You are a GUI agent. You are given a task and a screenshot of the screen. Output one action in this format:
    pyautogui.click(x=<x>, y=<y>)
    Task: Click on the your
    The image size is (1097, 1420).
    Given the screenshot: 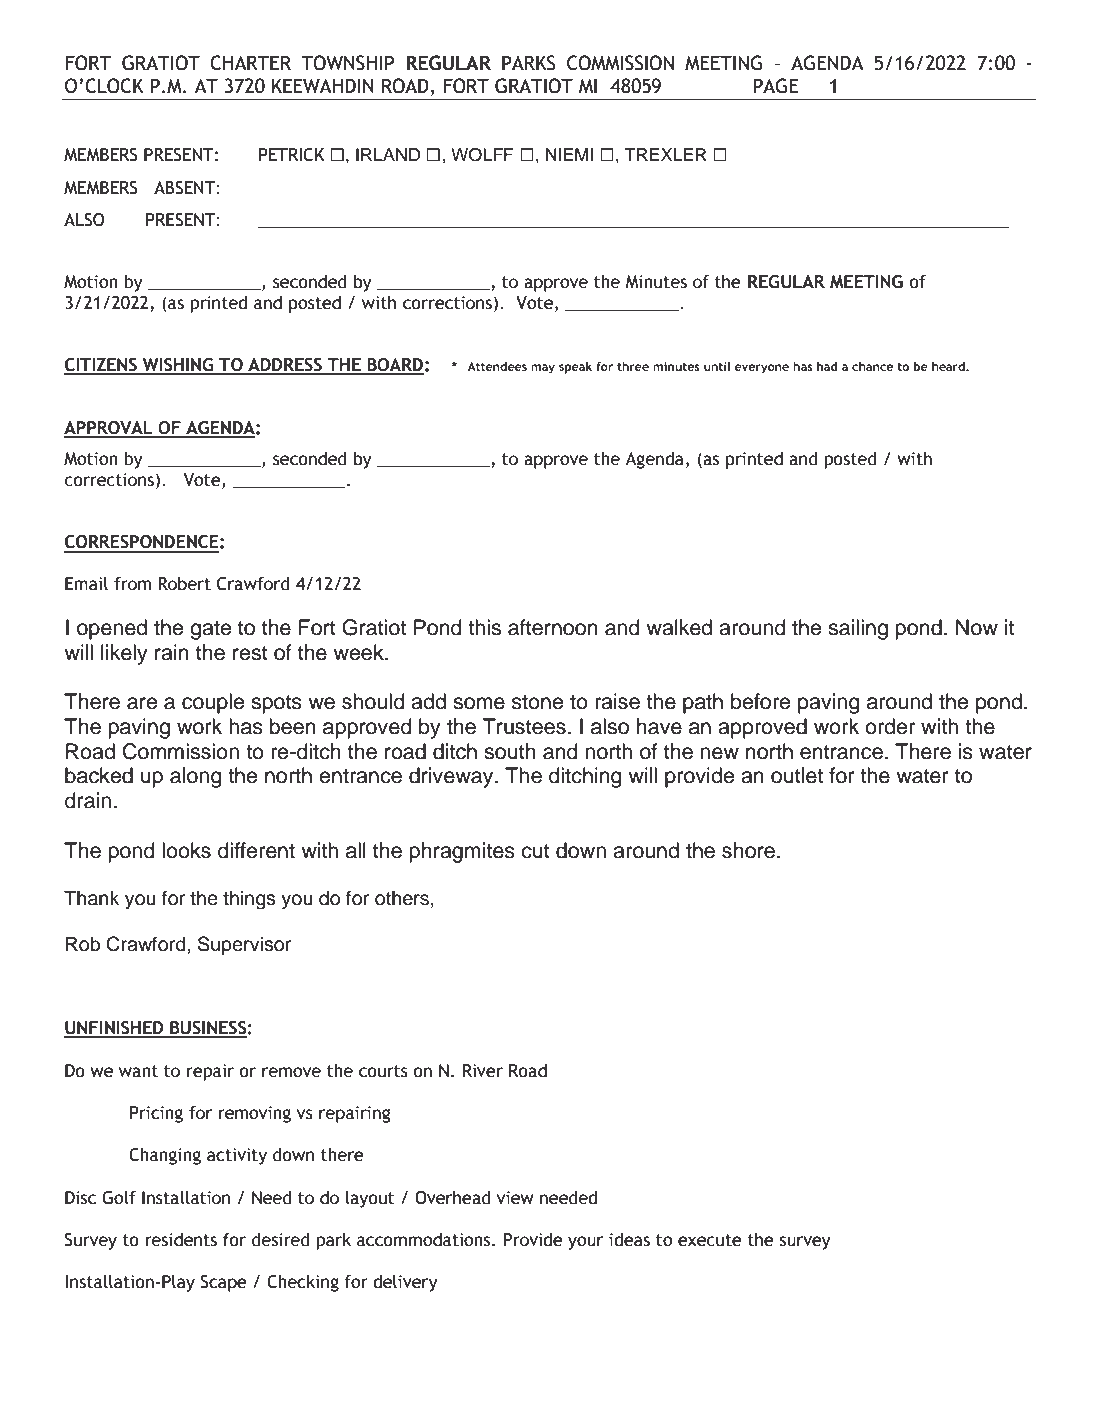 What is the action you would take?
    pyautogui.click(x=585, y=1243)
